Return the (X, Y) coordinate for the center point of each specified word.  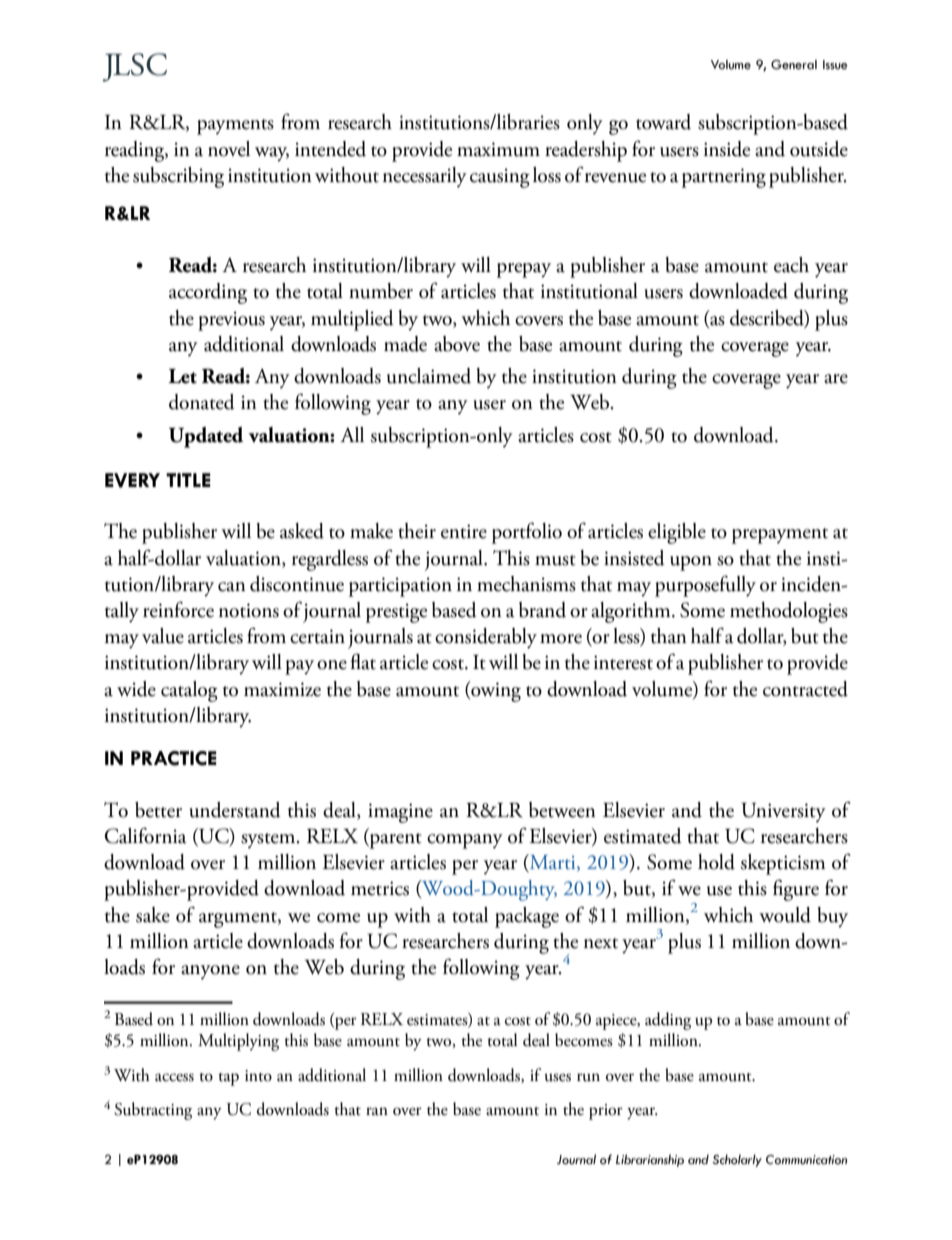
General (794, 65)
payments (235, 127)
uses (558, 1077)
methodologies (789, 612)
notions (249, 610)
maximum (498, 149)
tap (228, 1079)
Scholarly (737, 1160)
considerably (486, 638)
